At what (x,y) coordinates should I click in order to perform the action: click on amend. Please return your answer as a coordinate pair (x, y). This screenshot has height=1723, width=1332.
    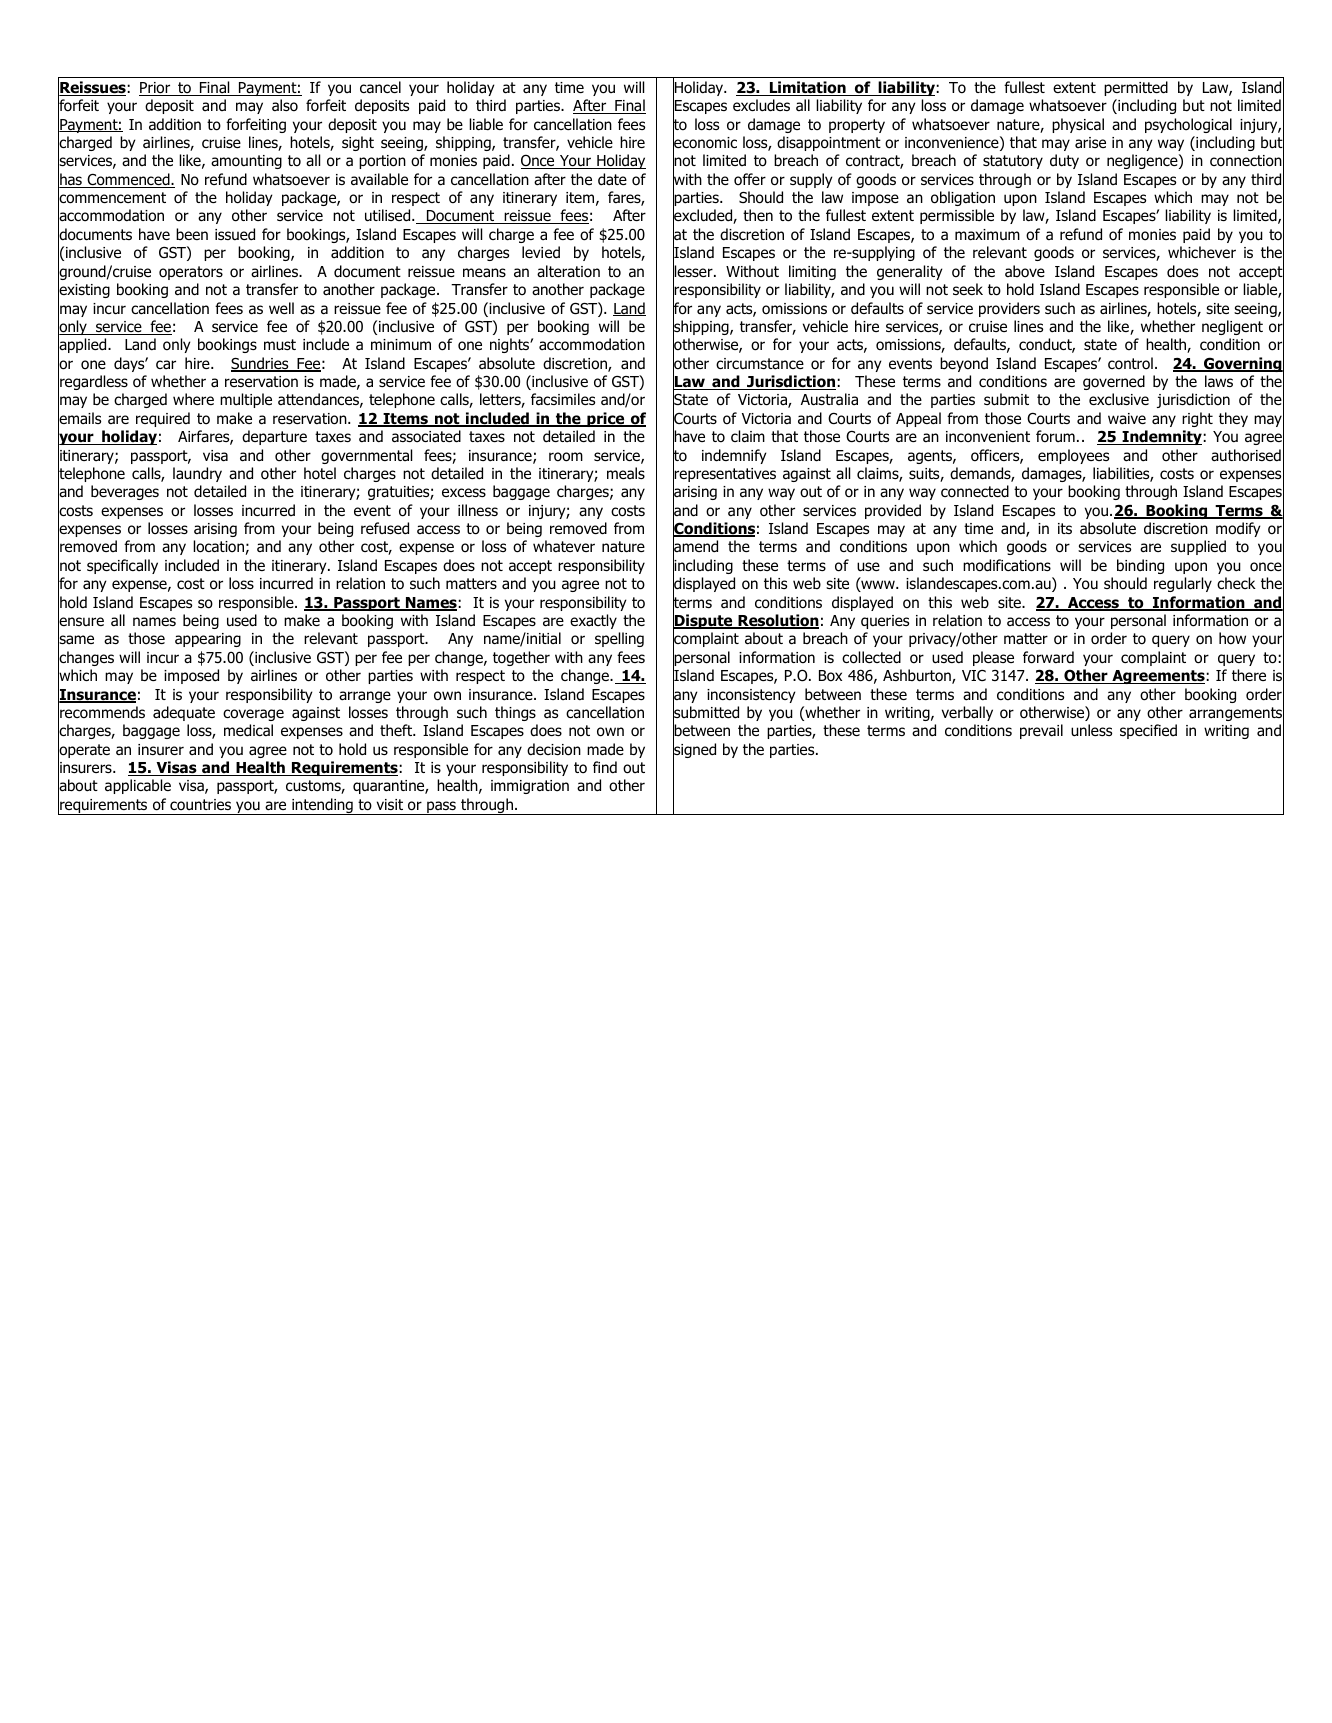
    Looking at the image, I should click on (695, 547).
